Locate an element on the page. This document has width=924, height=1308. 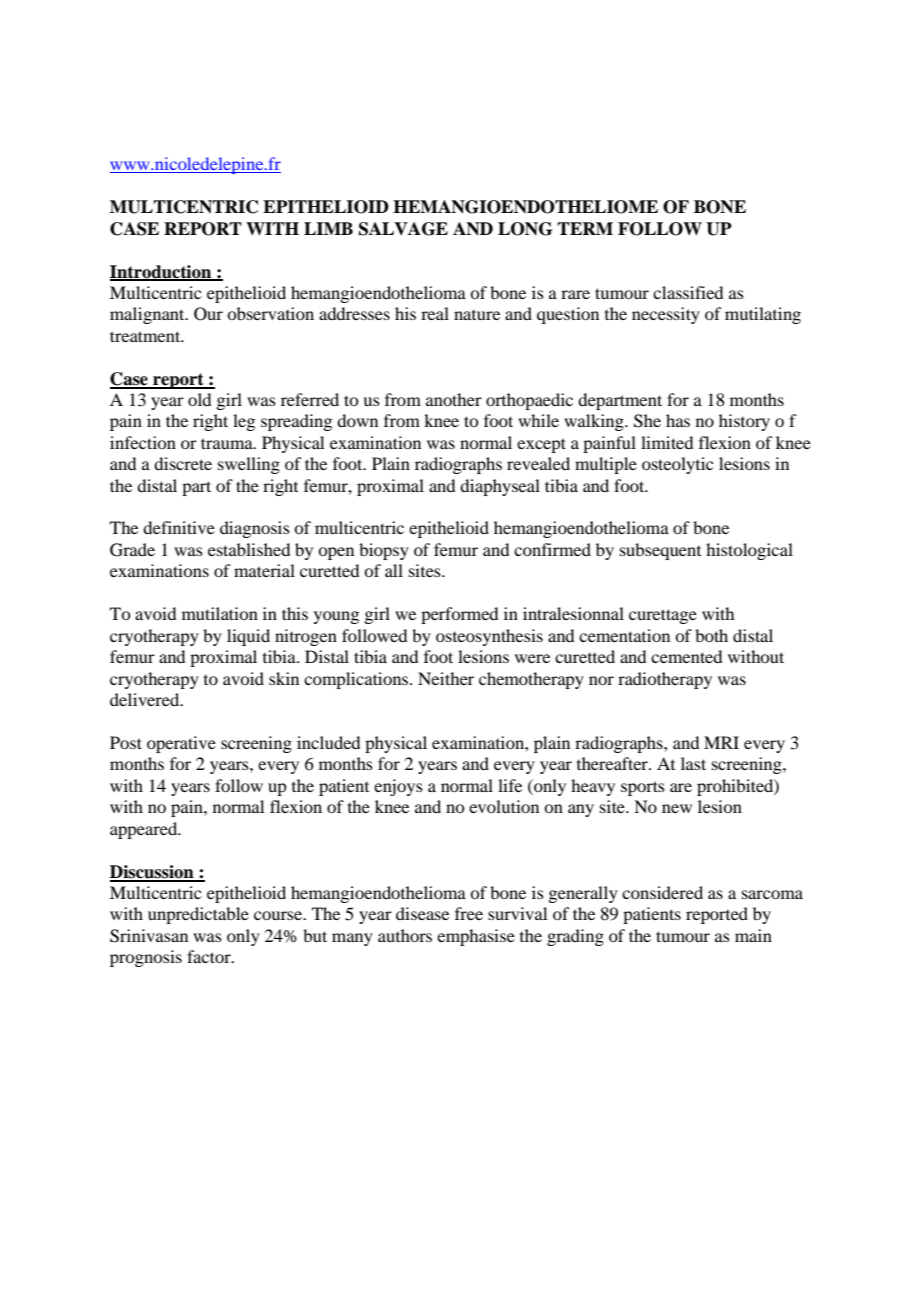
factor is located at coordinates (210, 956).
